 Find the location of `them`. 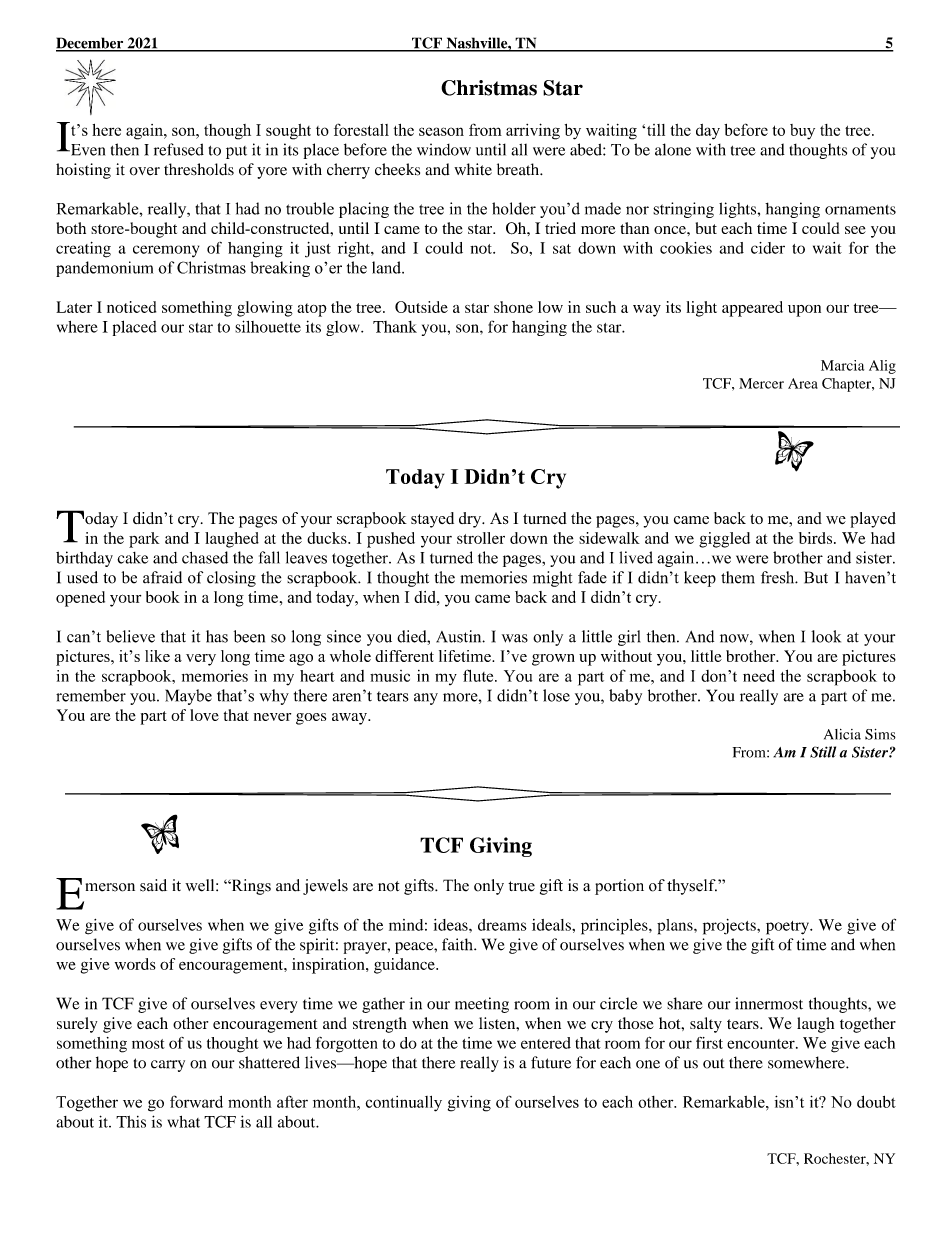

them is located at coordinates (738, 577).
